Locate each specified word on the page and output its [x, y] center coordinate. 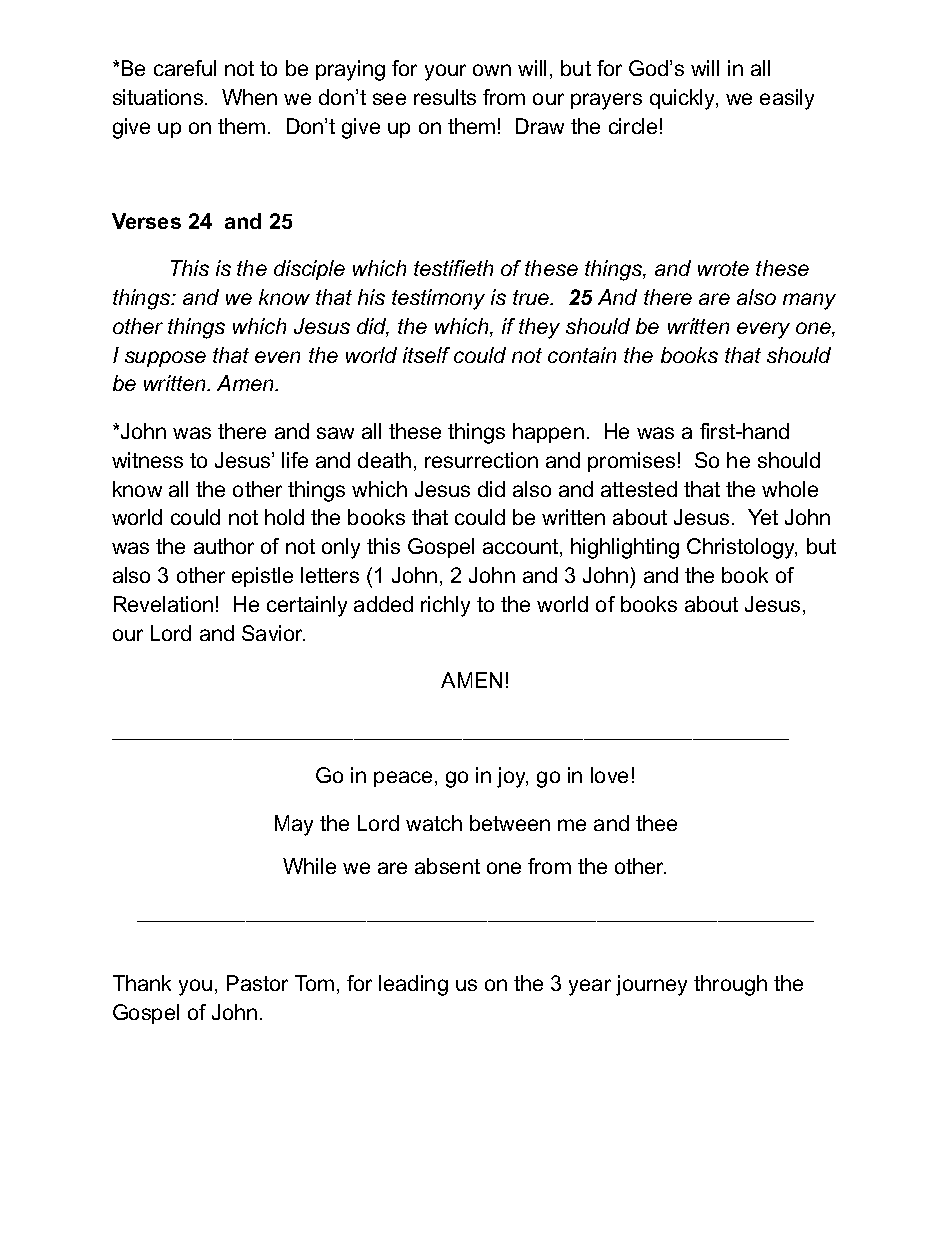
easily [787, 99]
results [445, 97]
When [249, 97]
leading [413, 985]
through [730, 985]
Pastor [257, 983]
